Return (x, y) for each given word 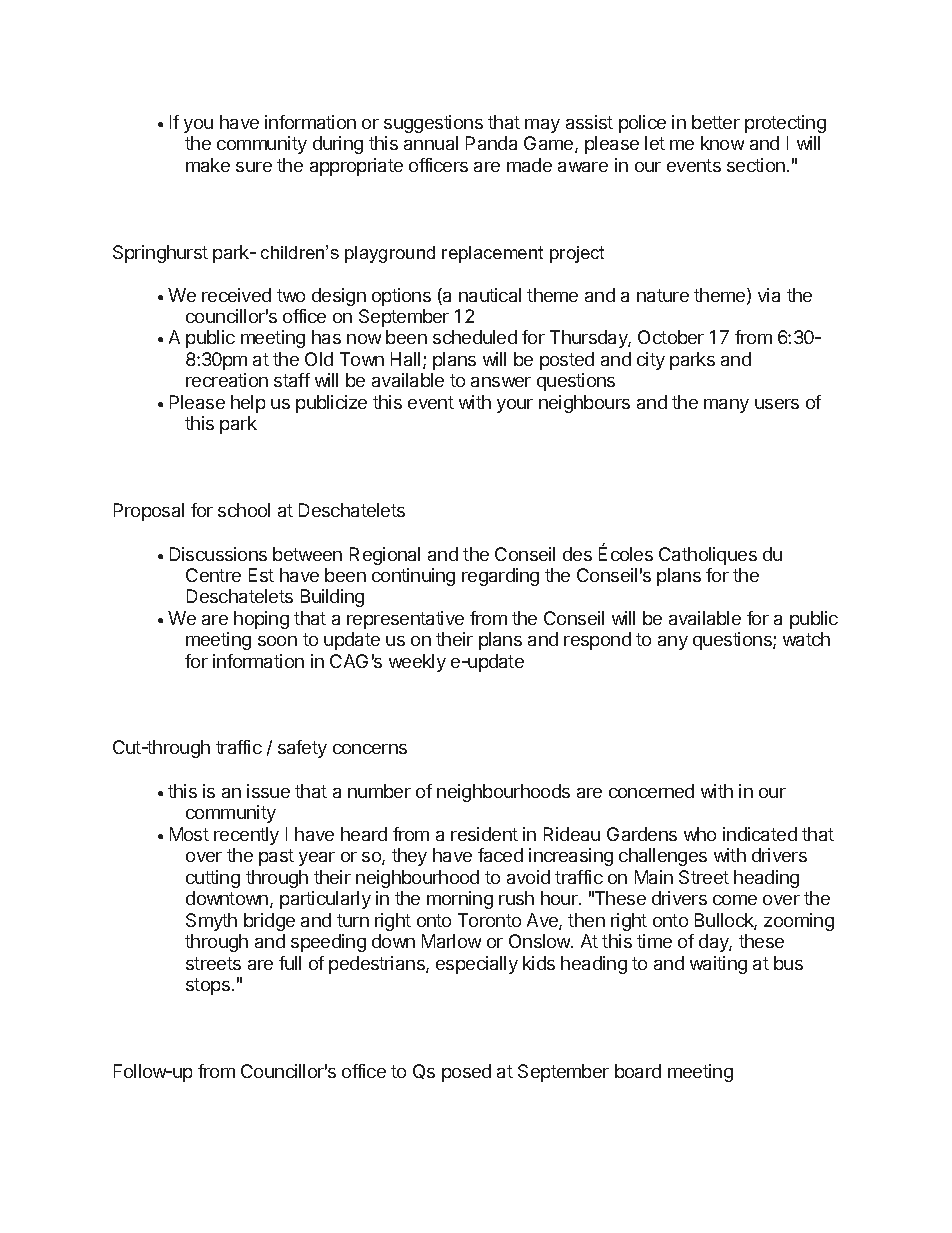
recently (246, 836)
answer (501, 382)
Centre (213, 575)
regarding (500, 577)
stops (208, 986)
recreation (227, 380)
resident (484, 834)
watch (806, 639)
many (726, 406)
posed (466, 1073)
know (722, 143)
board (638, 1071)
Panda (491, 143)
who (700, 834)
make (208, 165)
